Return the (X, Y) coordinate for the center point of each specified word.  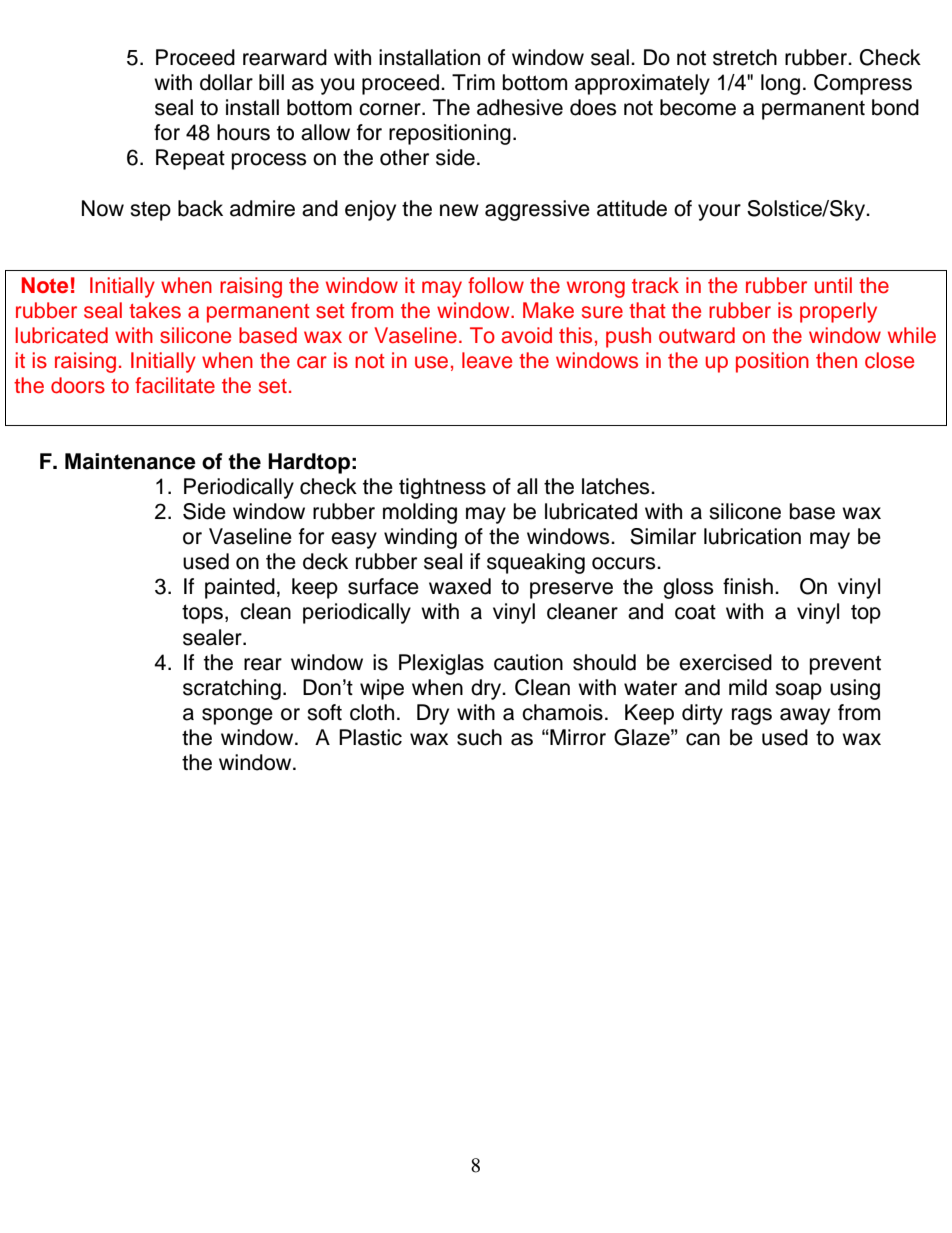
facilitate (175, 385)
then (836, 360)
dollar (226, 82)
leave (487, 360)
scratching (232, 689)
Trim (473, 82)
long (780, 84)
